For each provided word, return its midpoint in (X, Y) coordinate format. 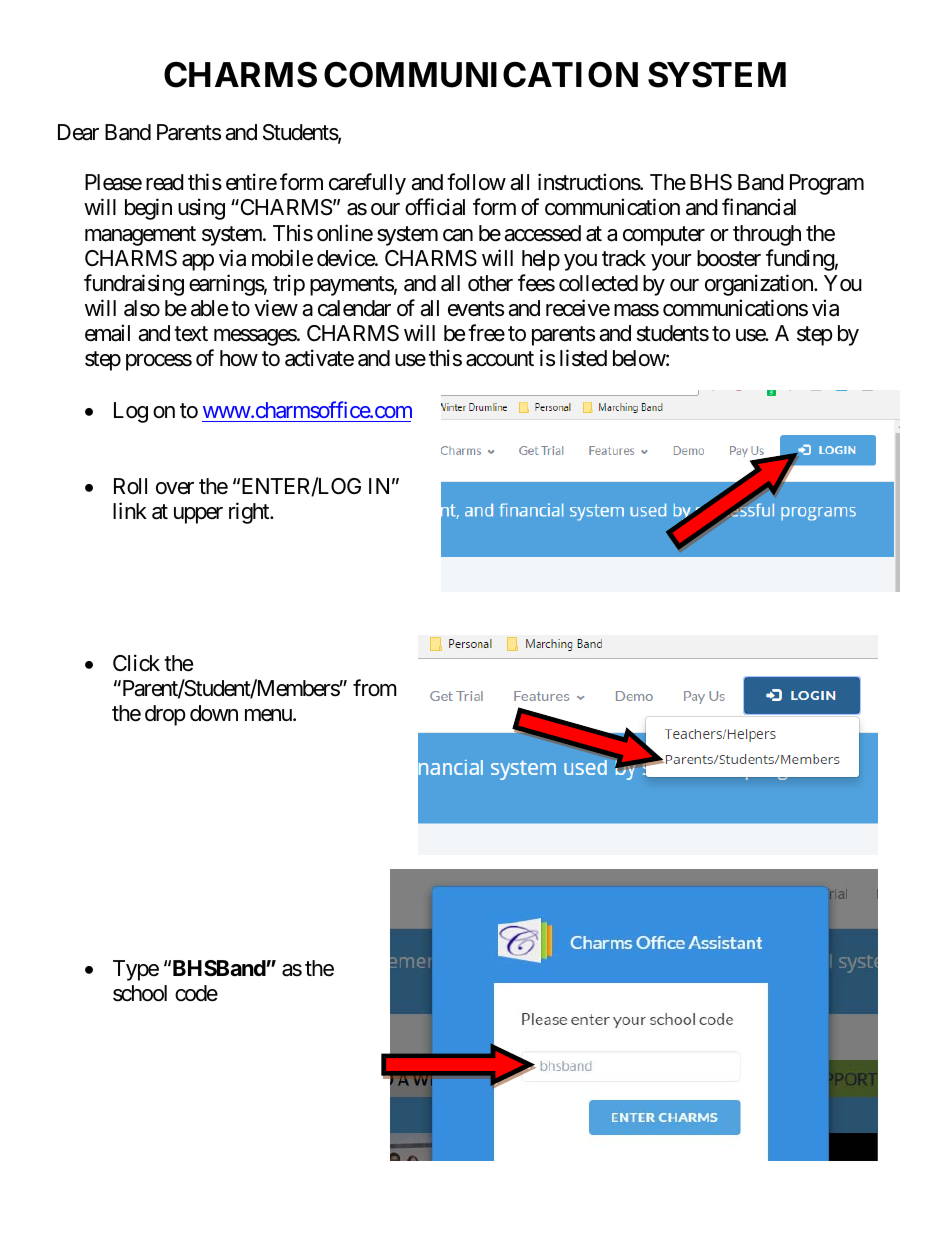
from (375, 688)
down (214, 713)
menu (269, 715)
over (175, 488)
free (486, 333)
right (250, 513)
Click (136, 663)
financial (759, 207)
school (140, 993)
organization (760, 285)
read (165, 182)
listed (583, 358)
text (191, 334)
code (196, 993)
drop (165, 715)
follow (476, 182)
